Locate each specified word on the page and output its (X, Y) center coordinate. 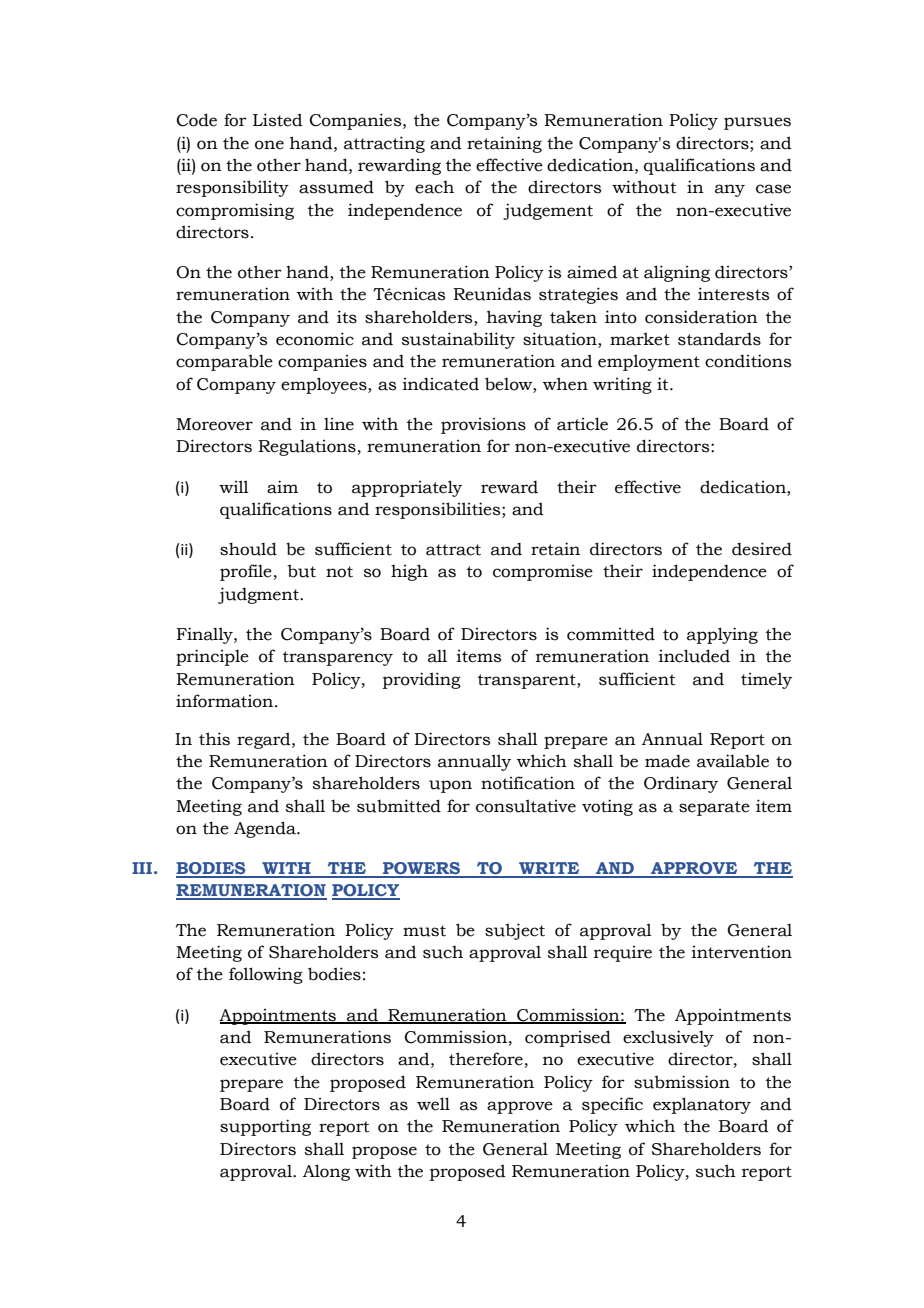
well (433, 1104)
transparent (528, 681)
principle (212, 657)
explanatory (702, 1105)
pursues (757, 123)
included (694, 656)
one (269, 145)
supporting (265, 1127)
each (434, 187)
